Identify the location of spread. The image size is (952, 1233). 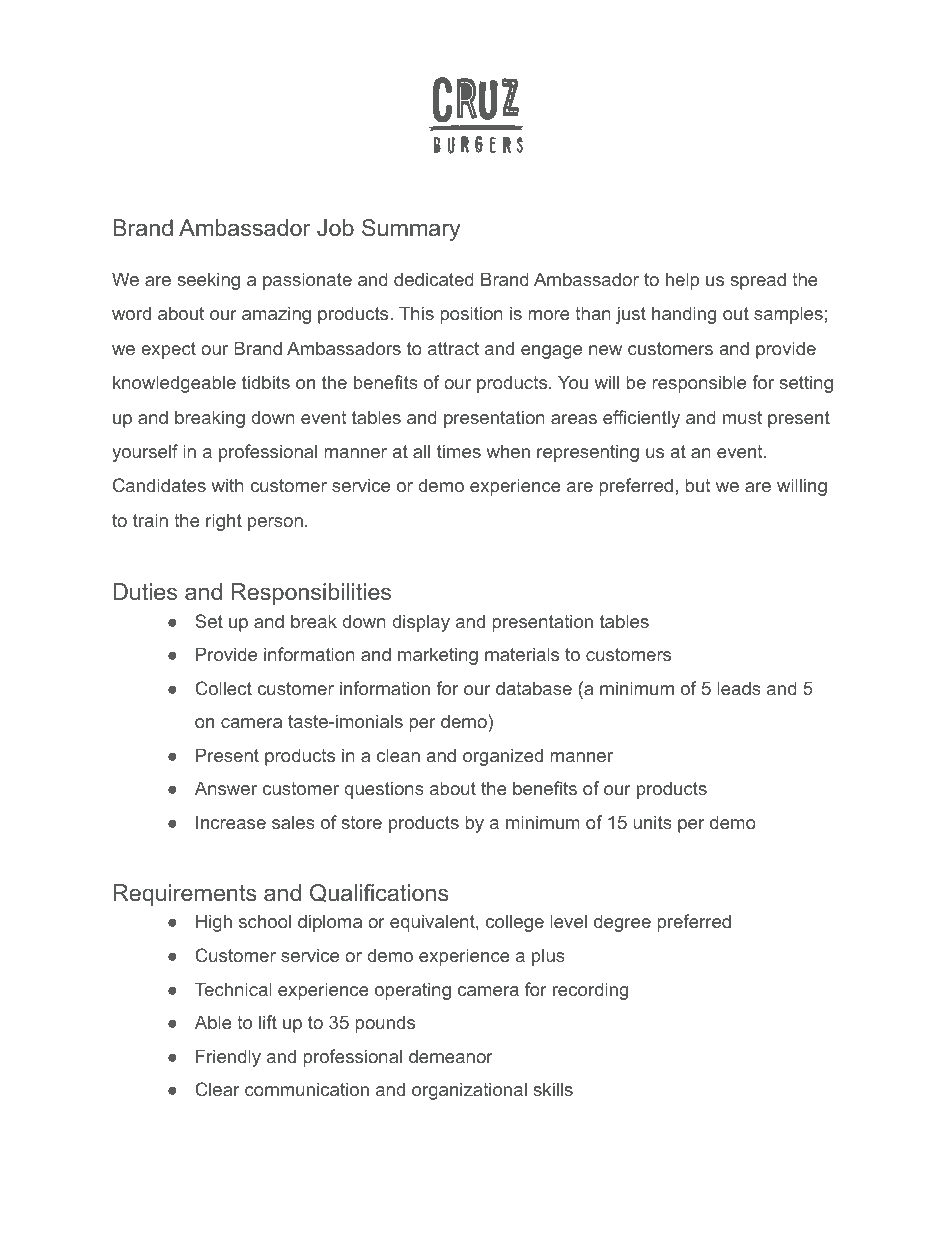
(758, 281).
